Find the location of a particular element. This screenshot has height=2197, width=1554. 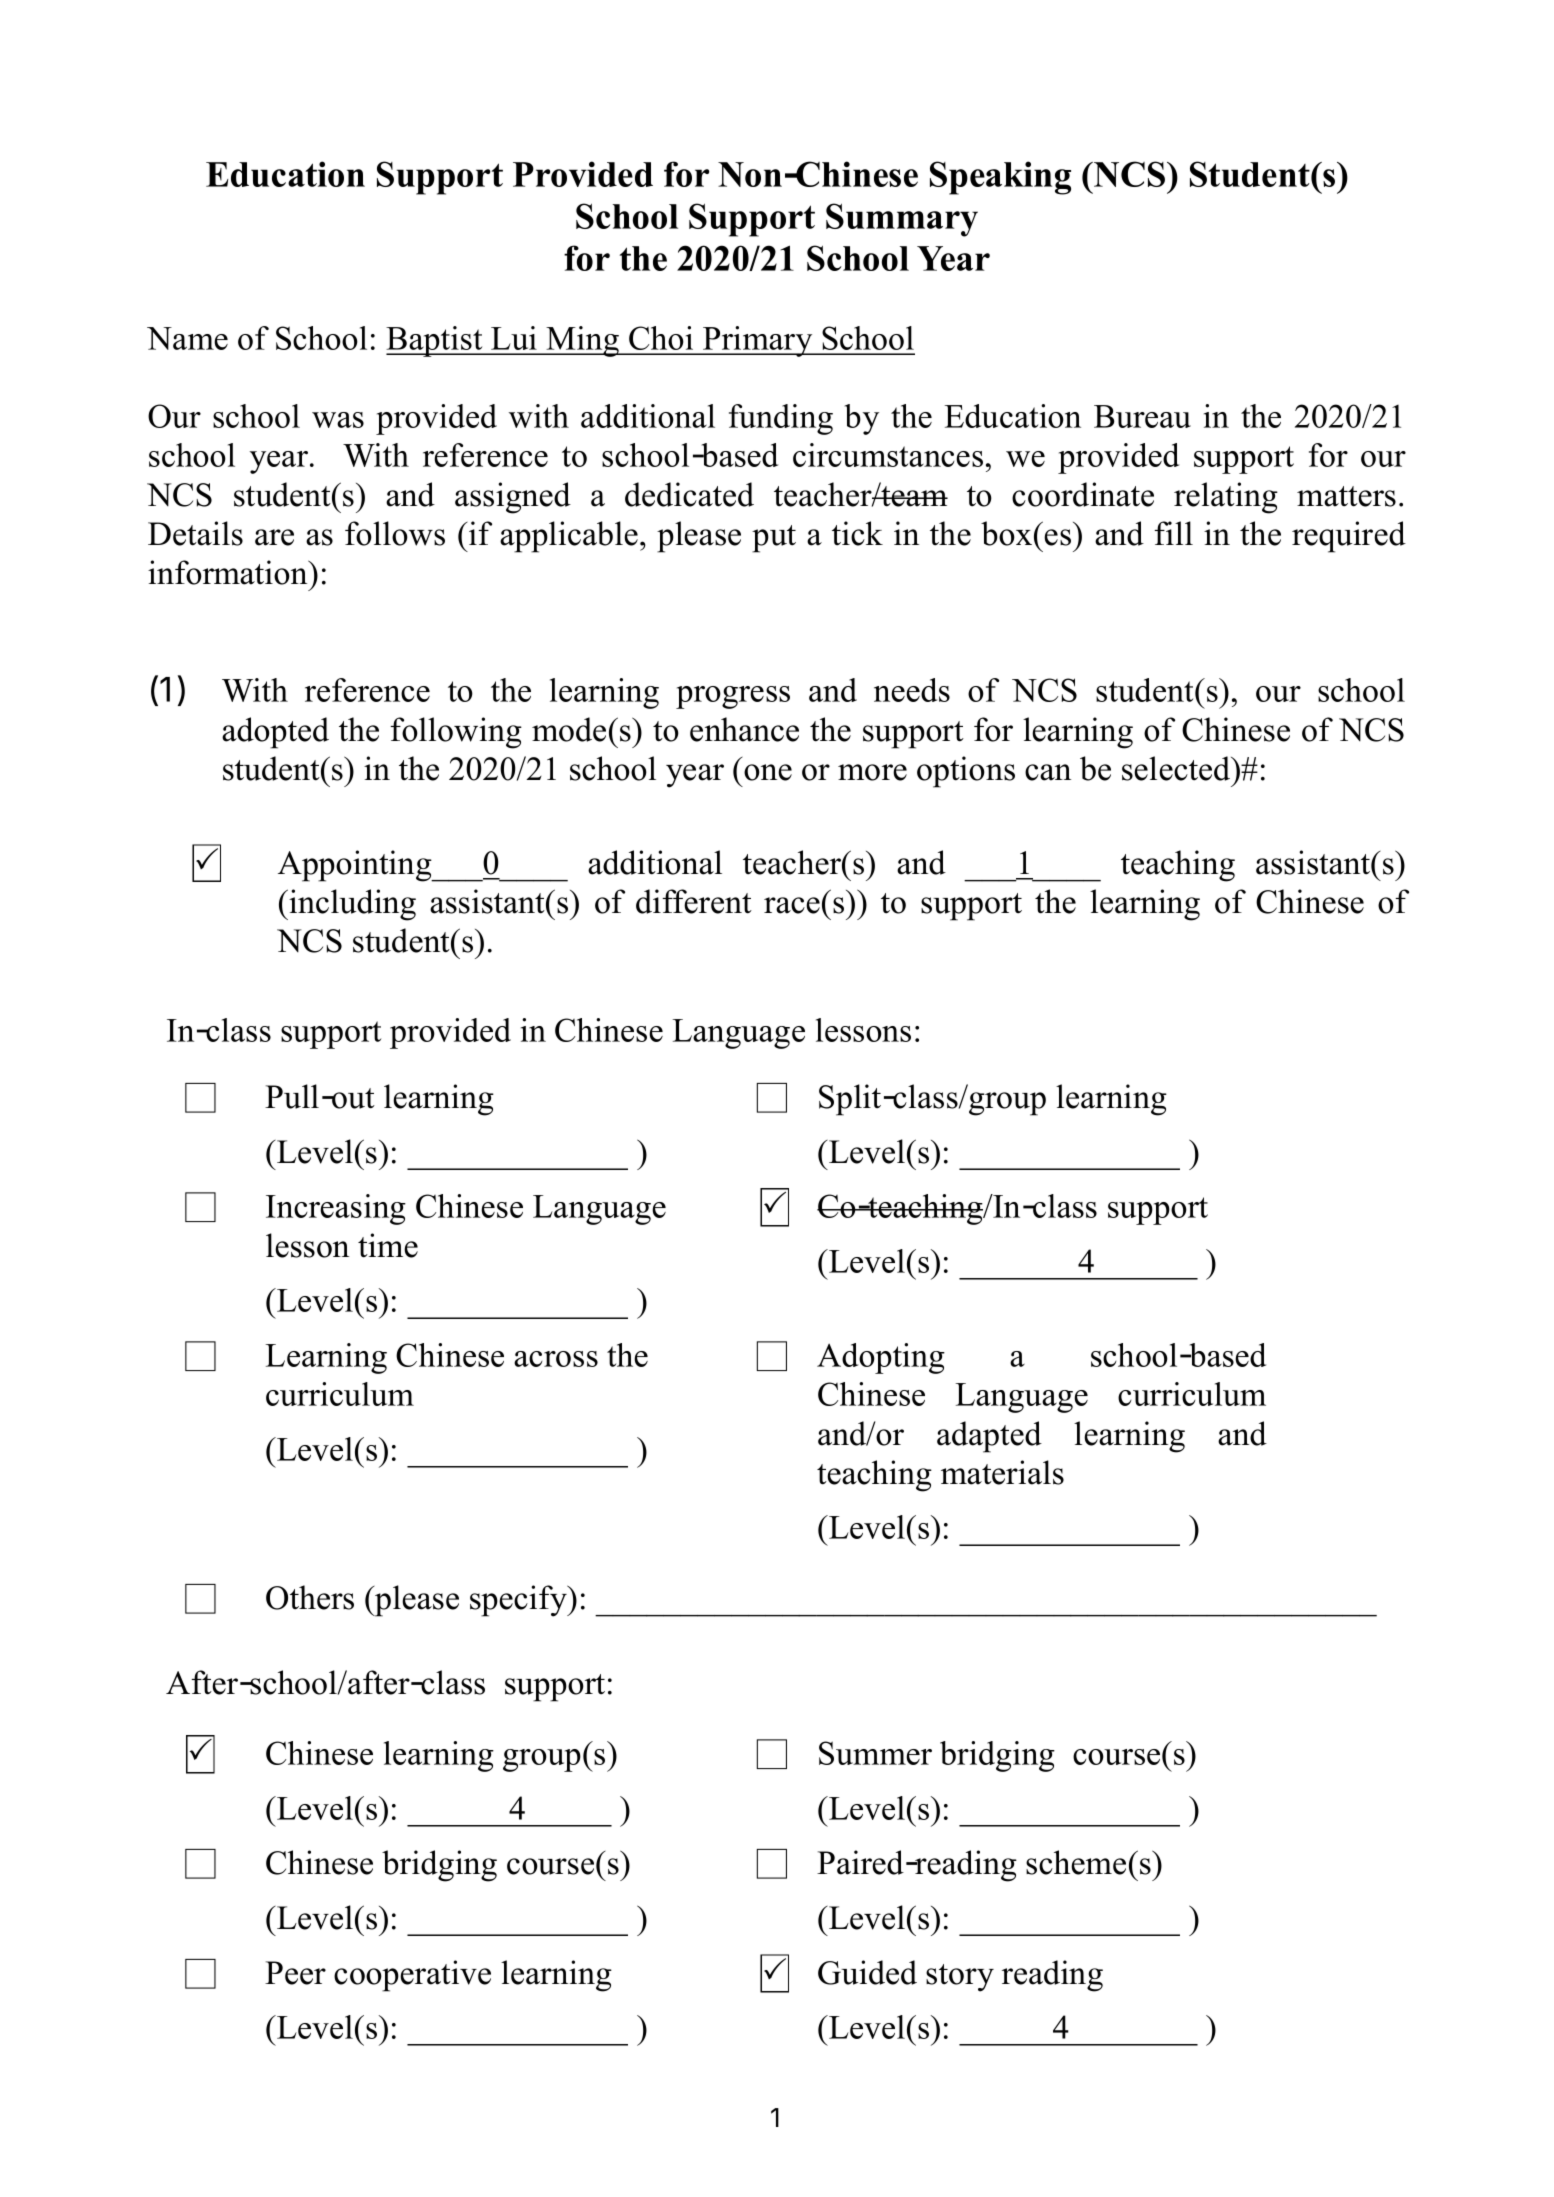

Speaking is located at coordinates (1000, 178).
